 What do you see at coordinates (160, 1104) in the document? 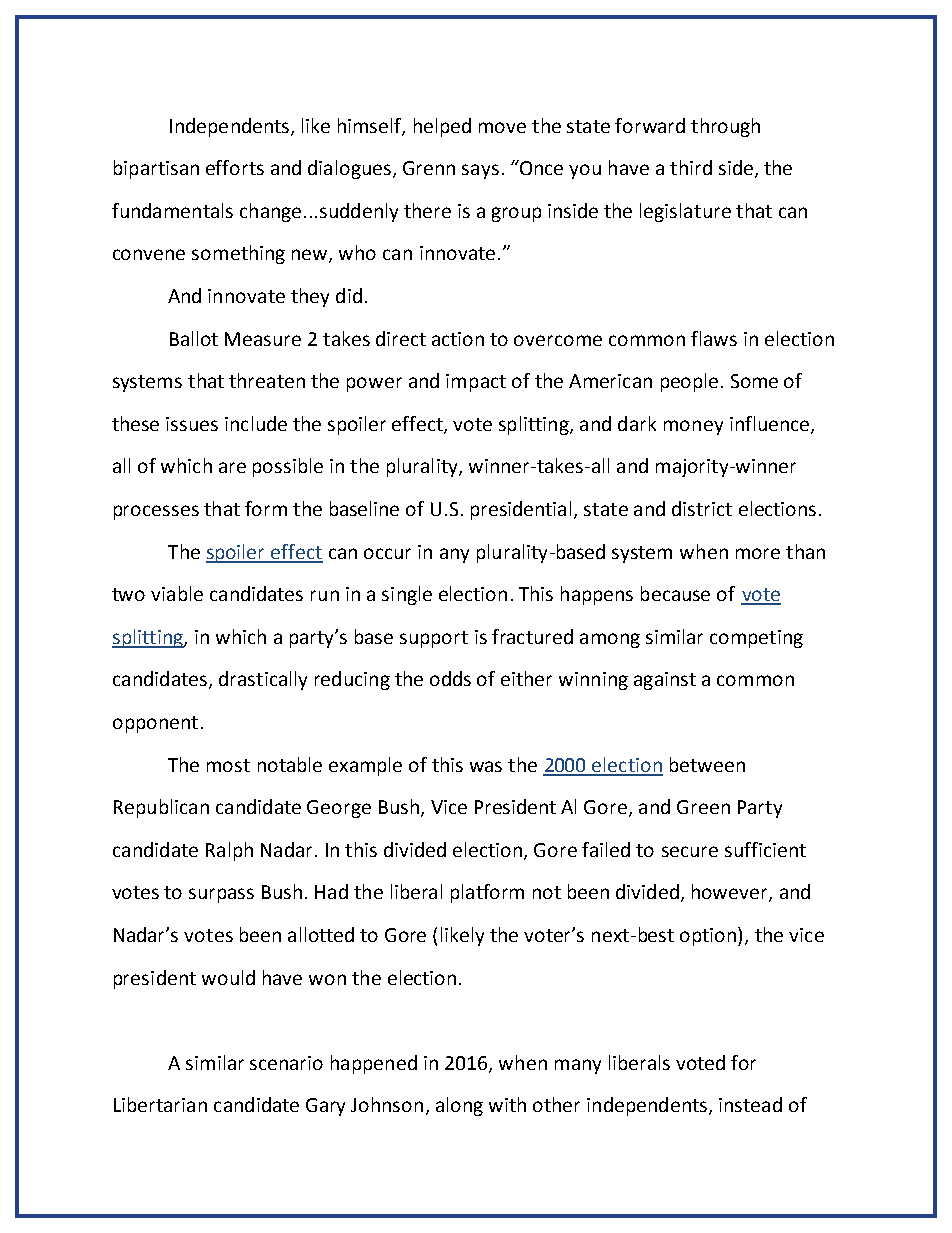
I see `Libertarian` at bounding box center [160, 1104].
